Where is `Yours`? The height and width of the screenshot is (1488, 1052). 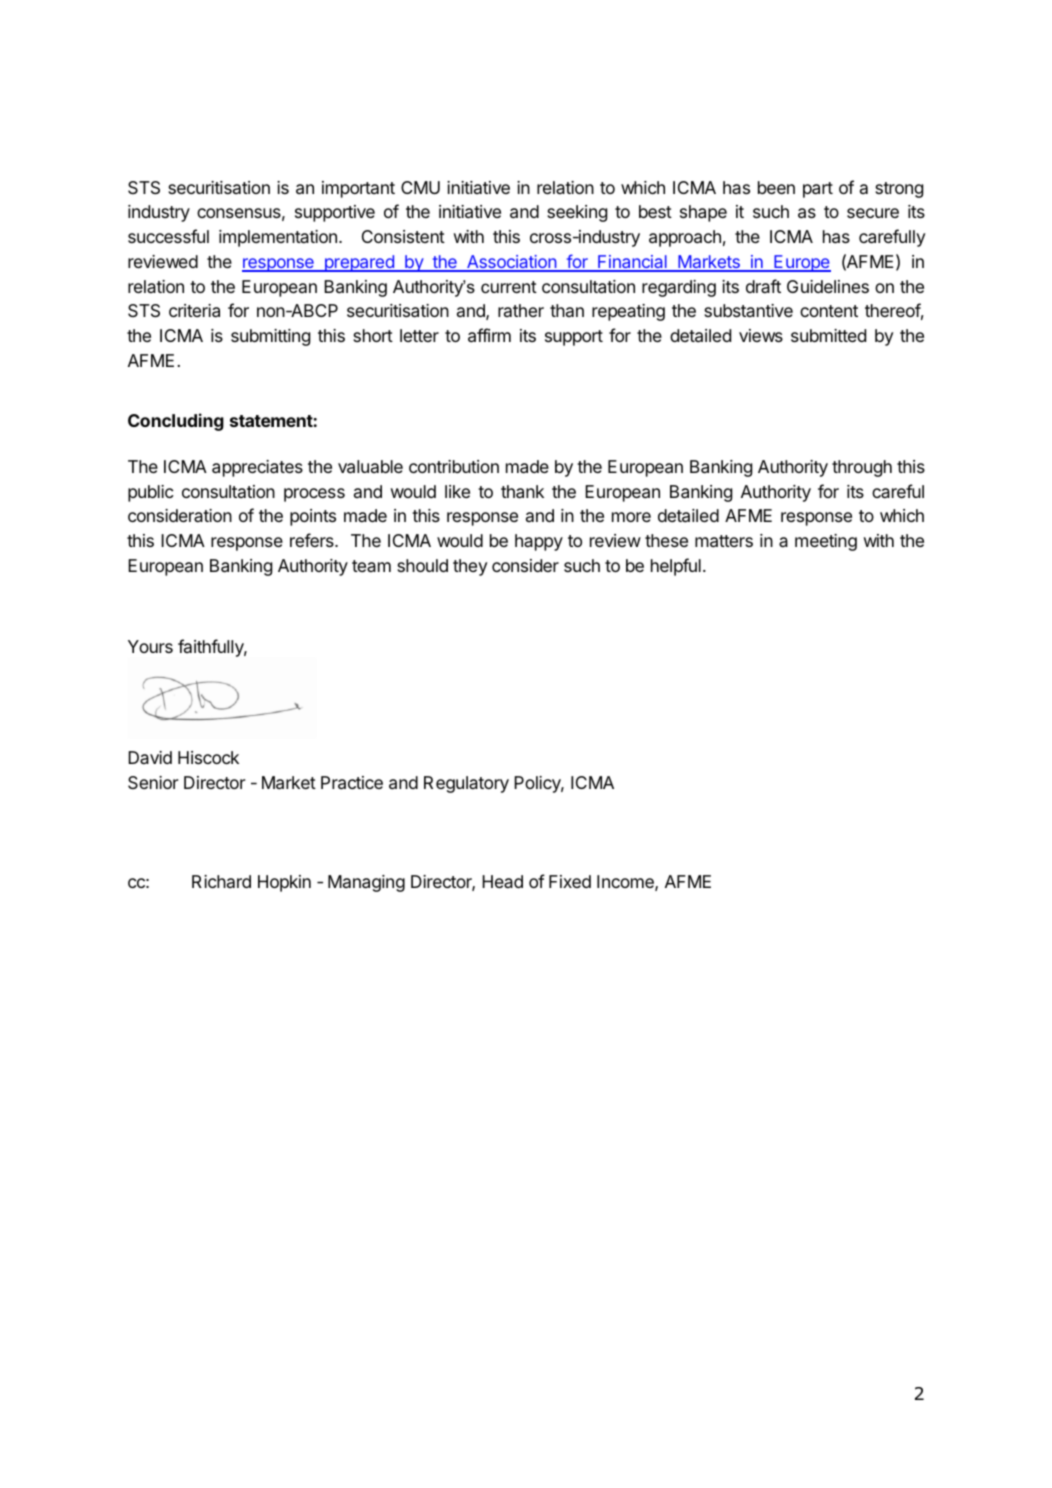 Yours is located at coordinates (150, 646).
